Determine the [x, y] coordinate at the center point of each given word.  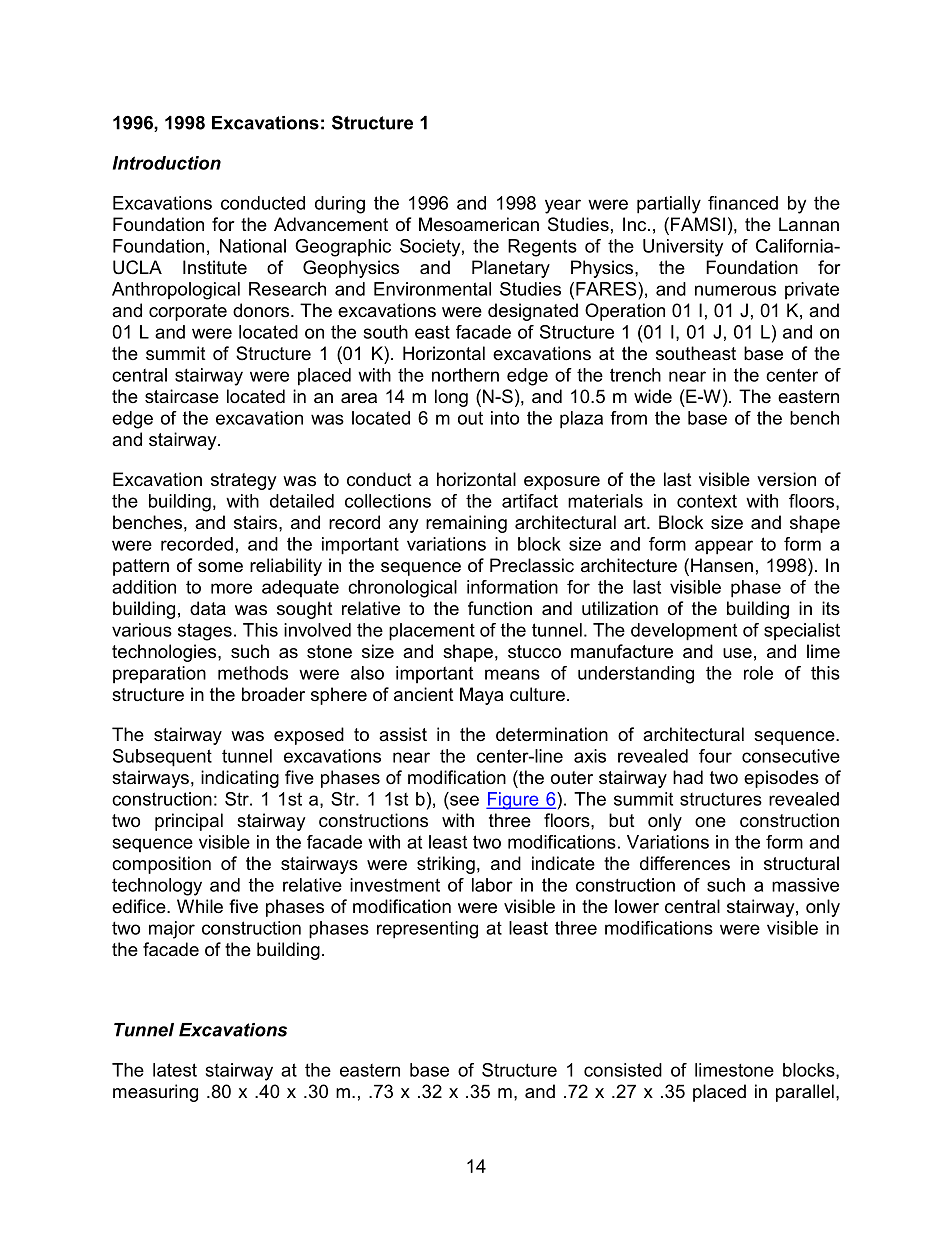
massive [805, 885]
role [758, 673]
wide [653, 396]
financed [743, 203]
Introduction [167, 163]
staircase [182, 396]
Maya [481, 696]
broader [273, 694]
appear [724, 547]
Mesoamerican [479, 224]
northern [465, 375]
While [200, 906]
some [220, 567]
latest [175, 1070]
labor [492, 885]
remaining [466, 524]
